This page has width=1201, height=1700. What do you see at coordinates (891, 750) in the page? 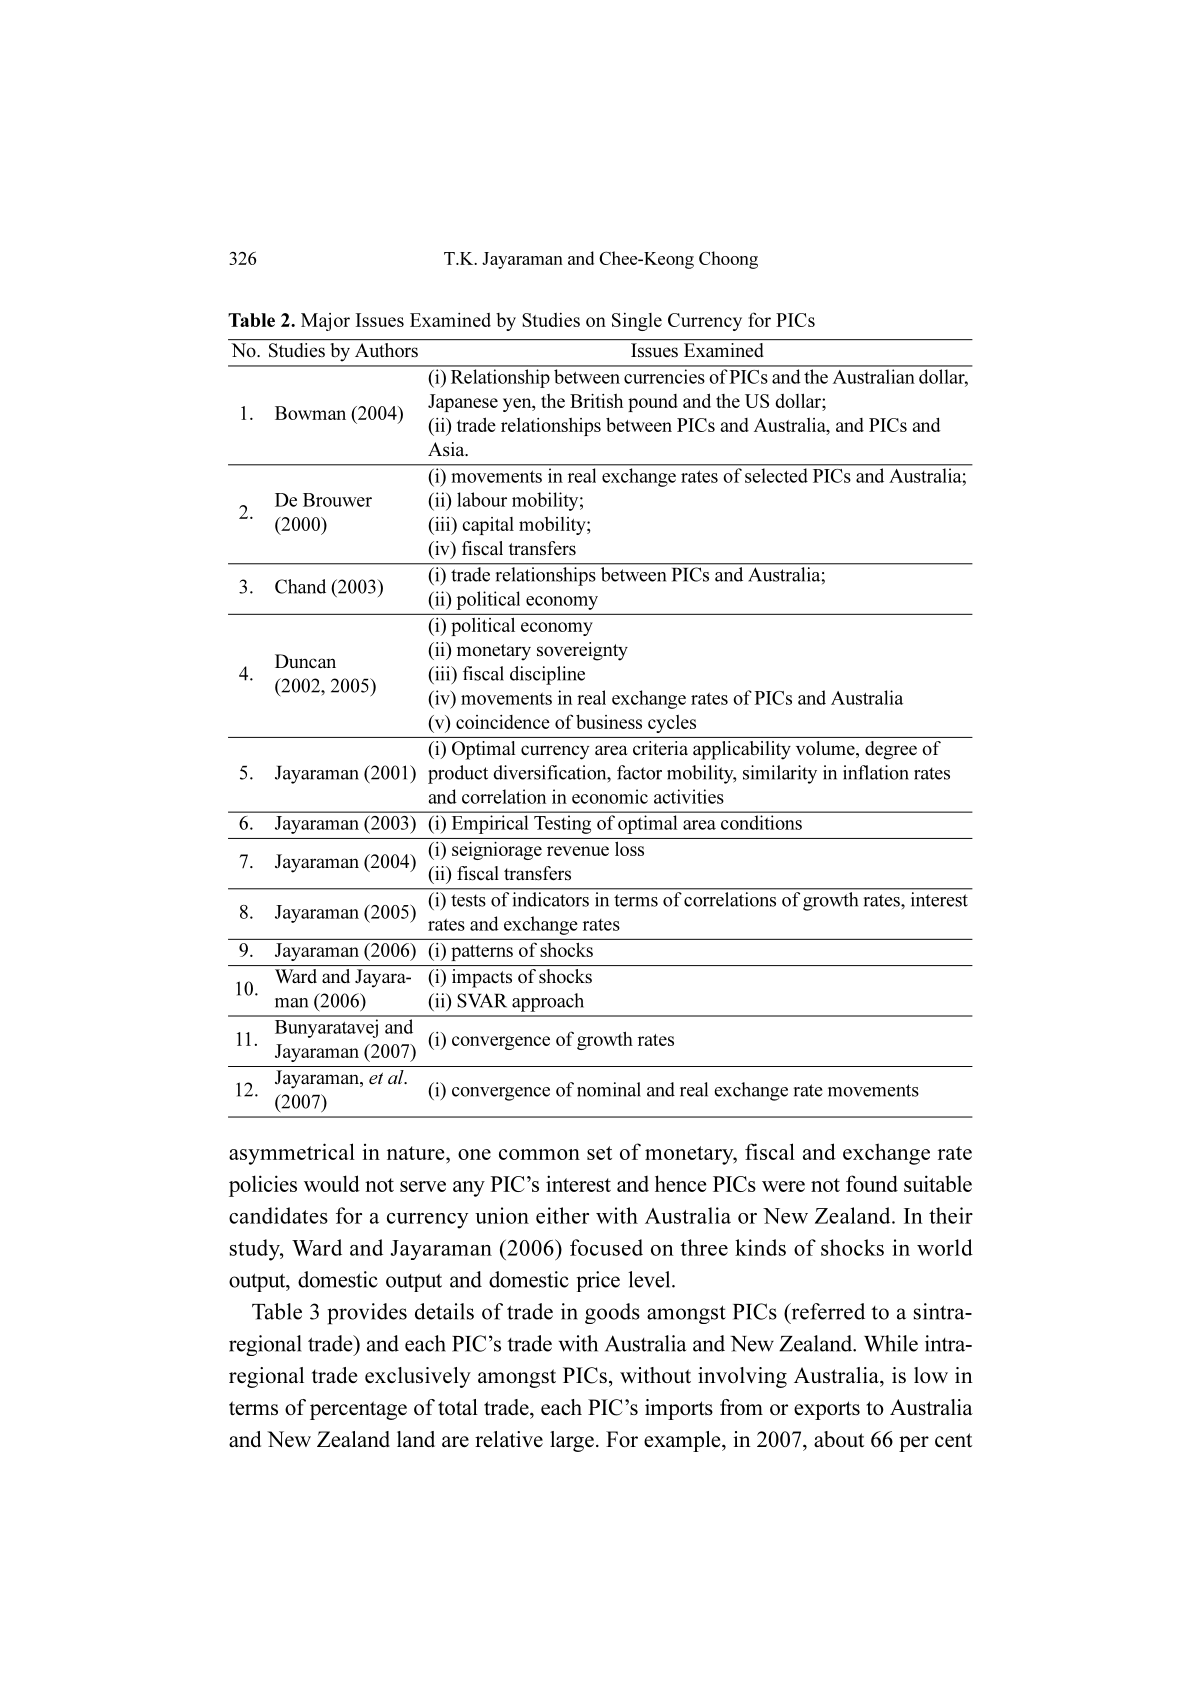
I see `degree` at bounding box center [891, 750].
